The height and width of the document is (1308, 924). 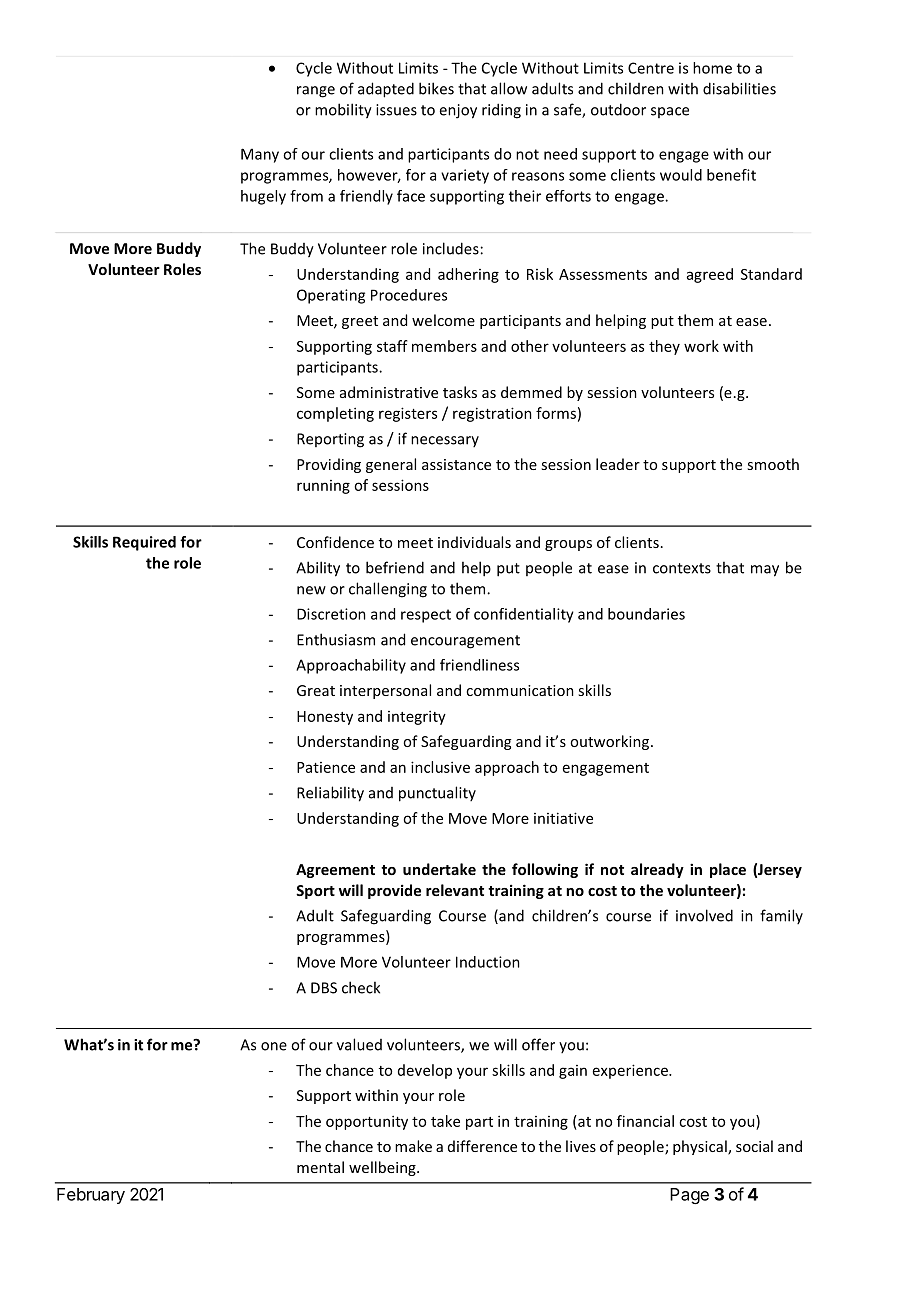 What do you see at coordinates (413, 1146) in the document?
I see `make` at bounding box center [413, 1146].
